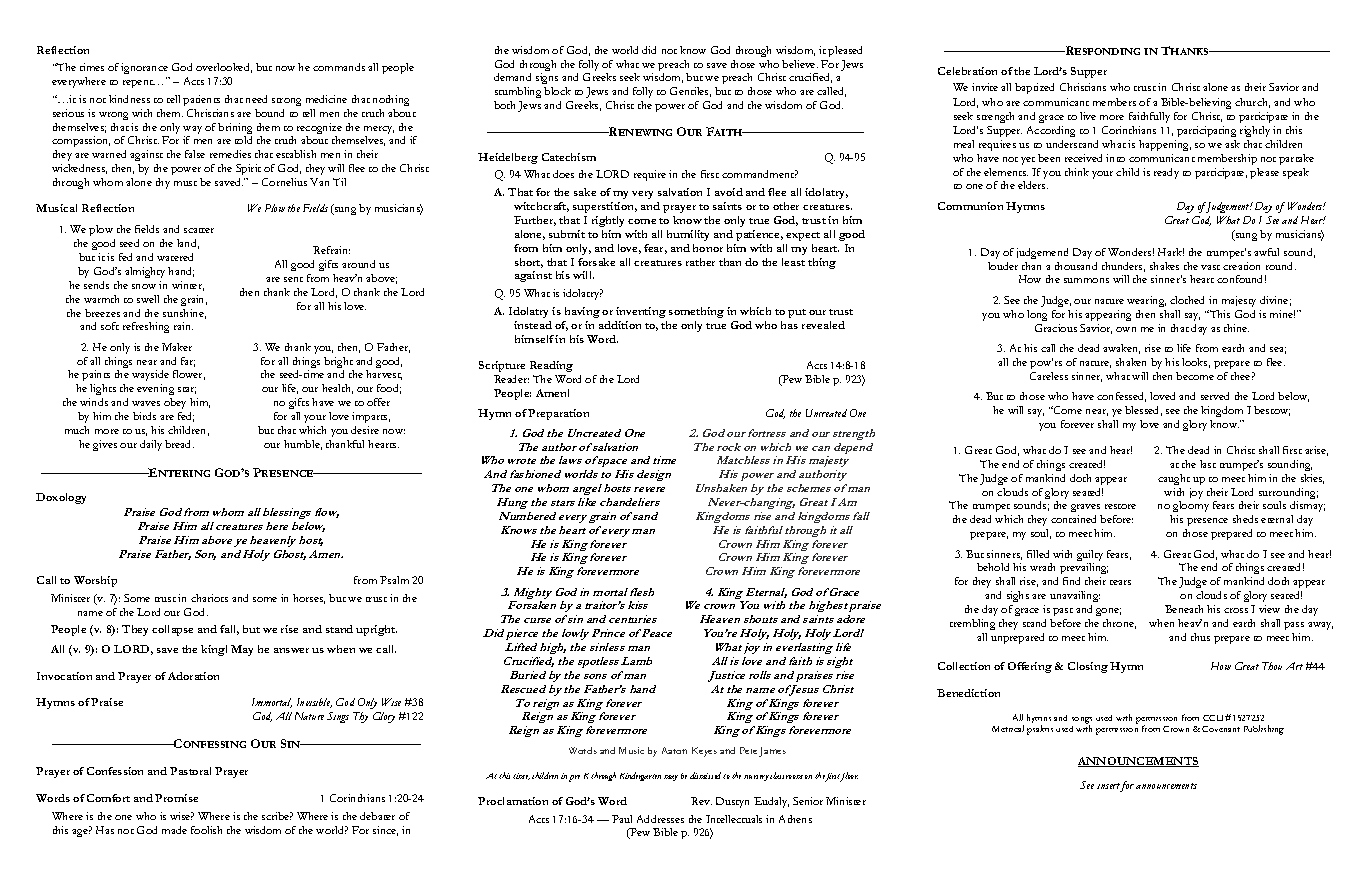  Describe the element at coordinates (1200, 637) in the image. I see `thus` at that location.
